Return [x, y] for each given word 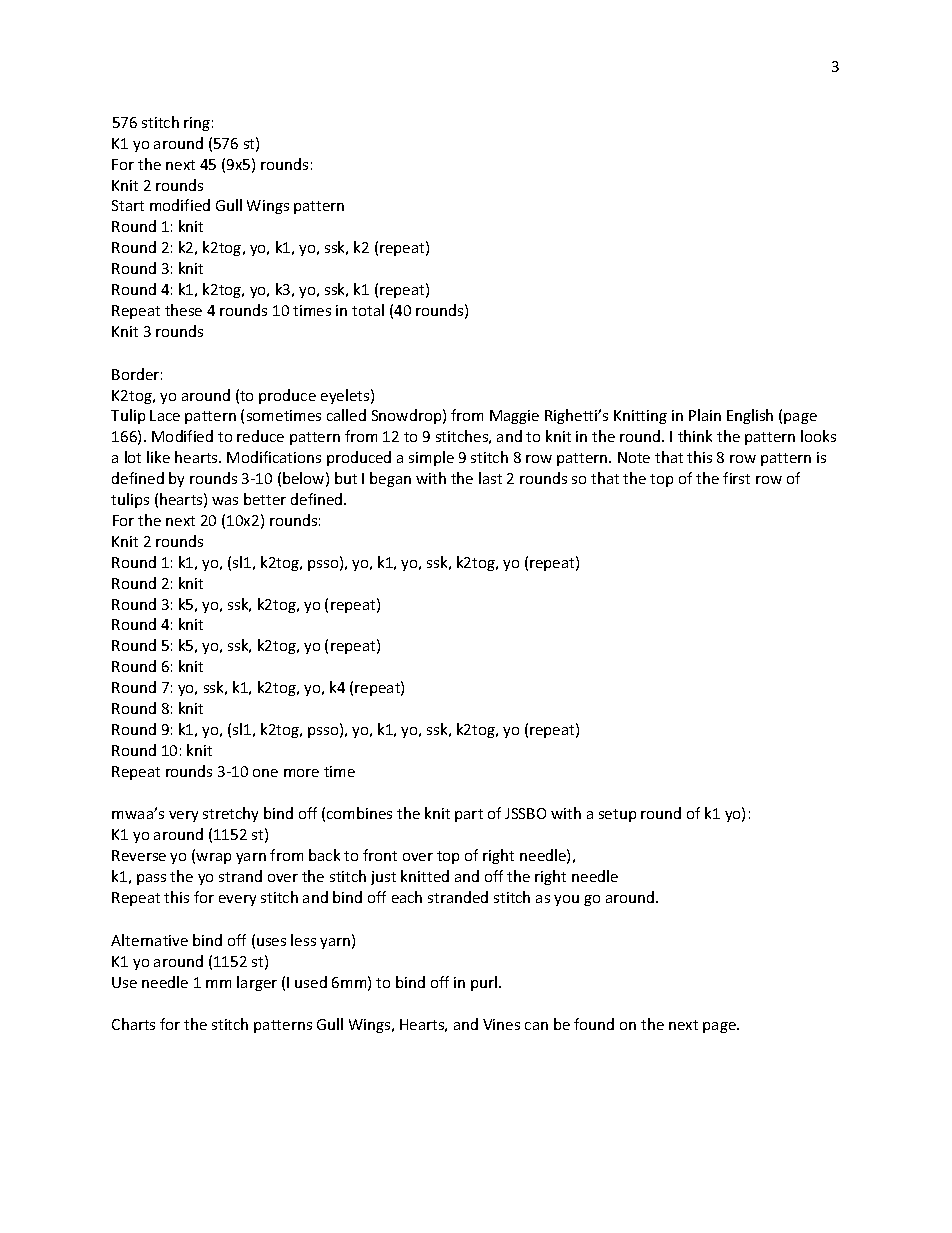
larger [257, 983]
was [225, 501]
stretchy [230, 814]
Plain [705, 415]
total [368, 310]
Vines [501, 1024]
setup [617, 815]
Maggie [514, 417]
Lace [165, 415]
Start [128, 205]
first [736, 478]
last [490, 478]
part [469, 815]
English [750, 416]
